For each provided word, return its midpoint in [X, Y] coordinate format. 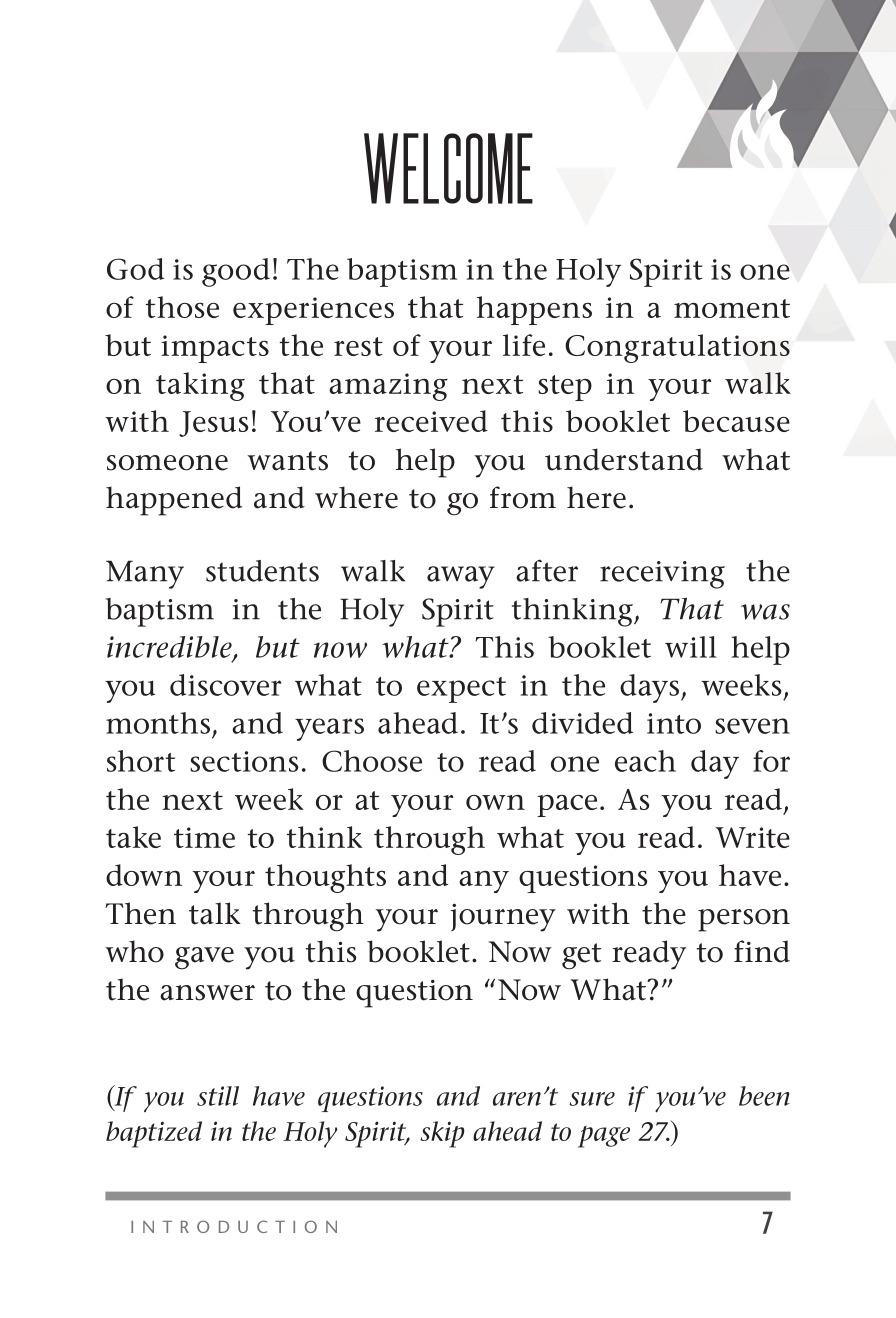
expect [461, 690]
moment [732, 308]
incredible [170, 648]
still [218, 1096]
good [236, 272]
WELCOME [448, 168]
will [691, 647]
